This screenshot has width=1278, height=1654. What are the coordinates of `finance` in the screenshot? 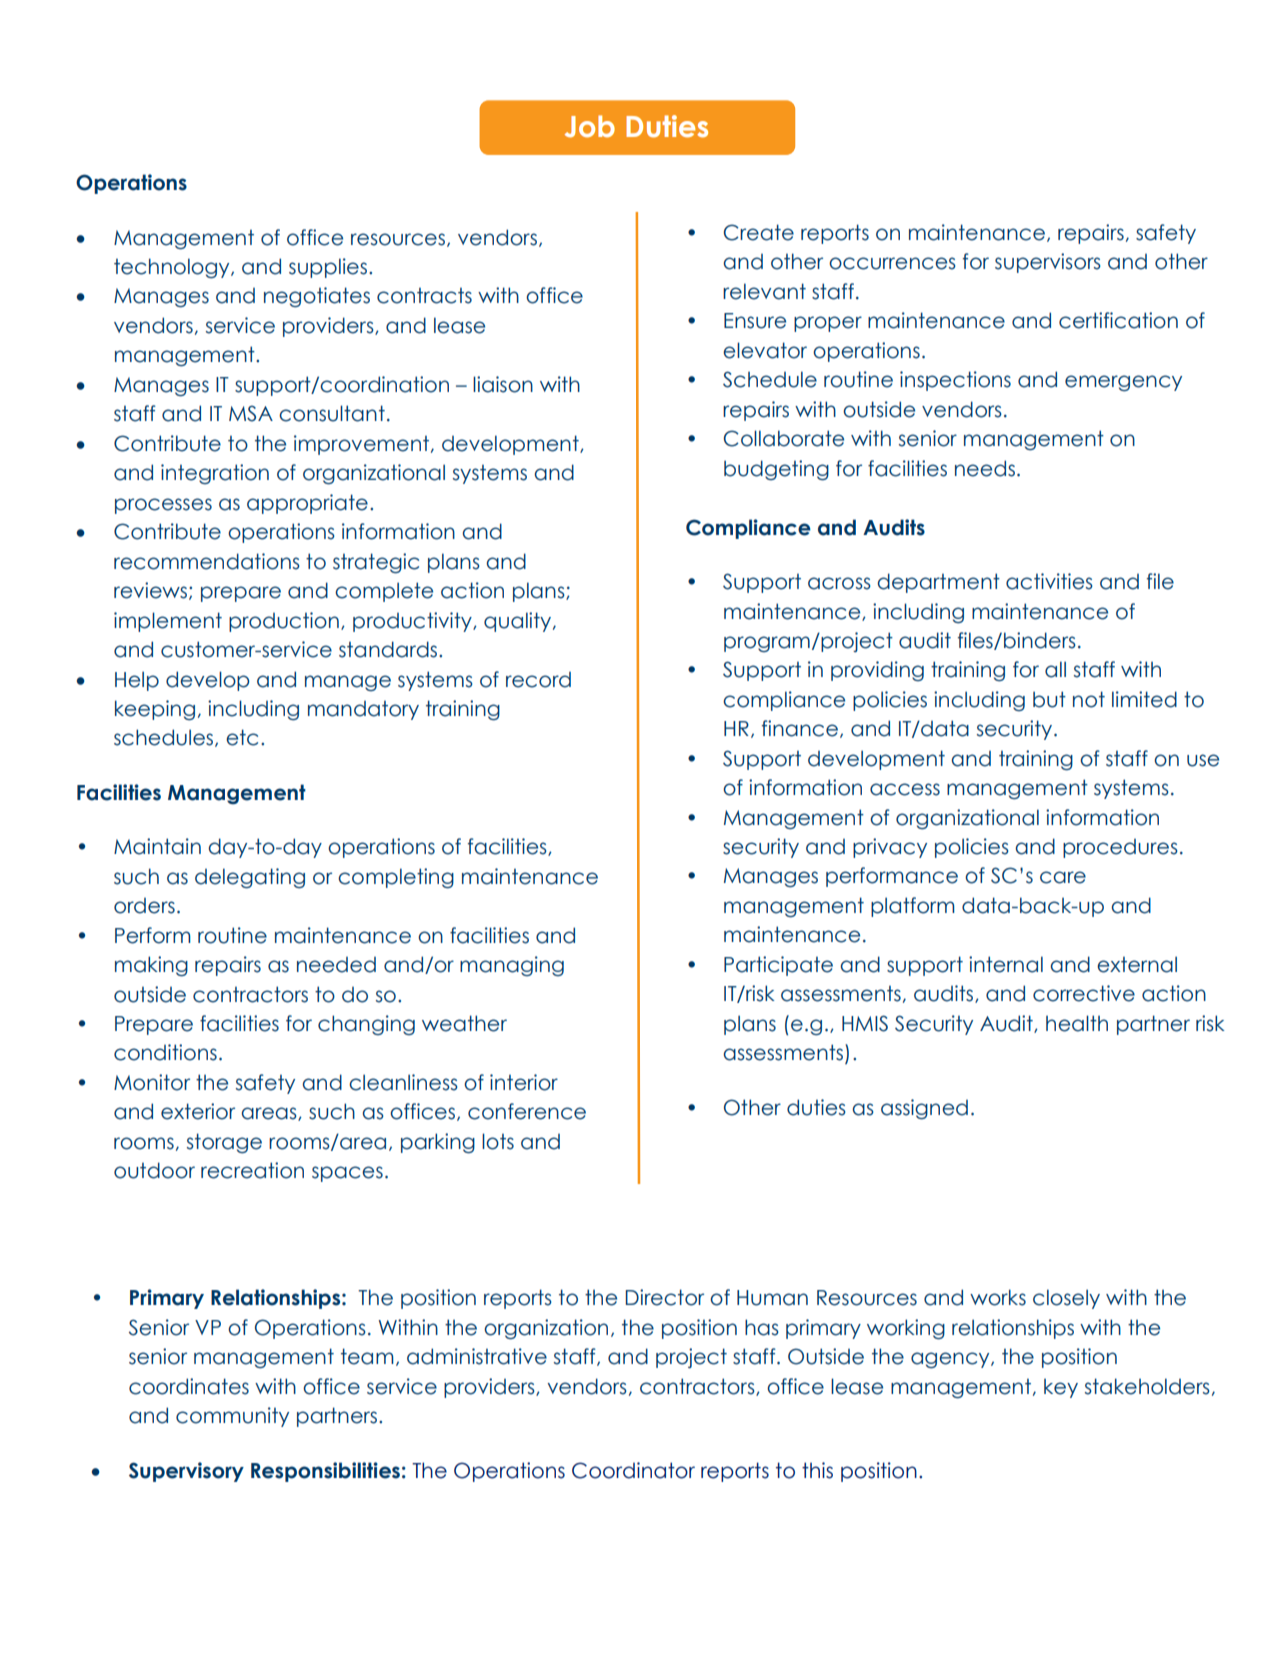 It's located at (800, 728).
